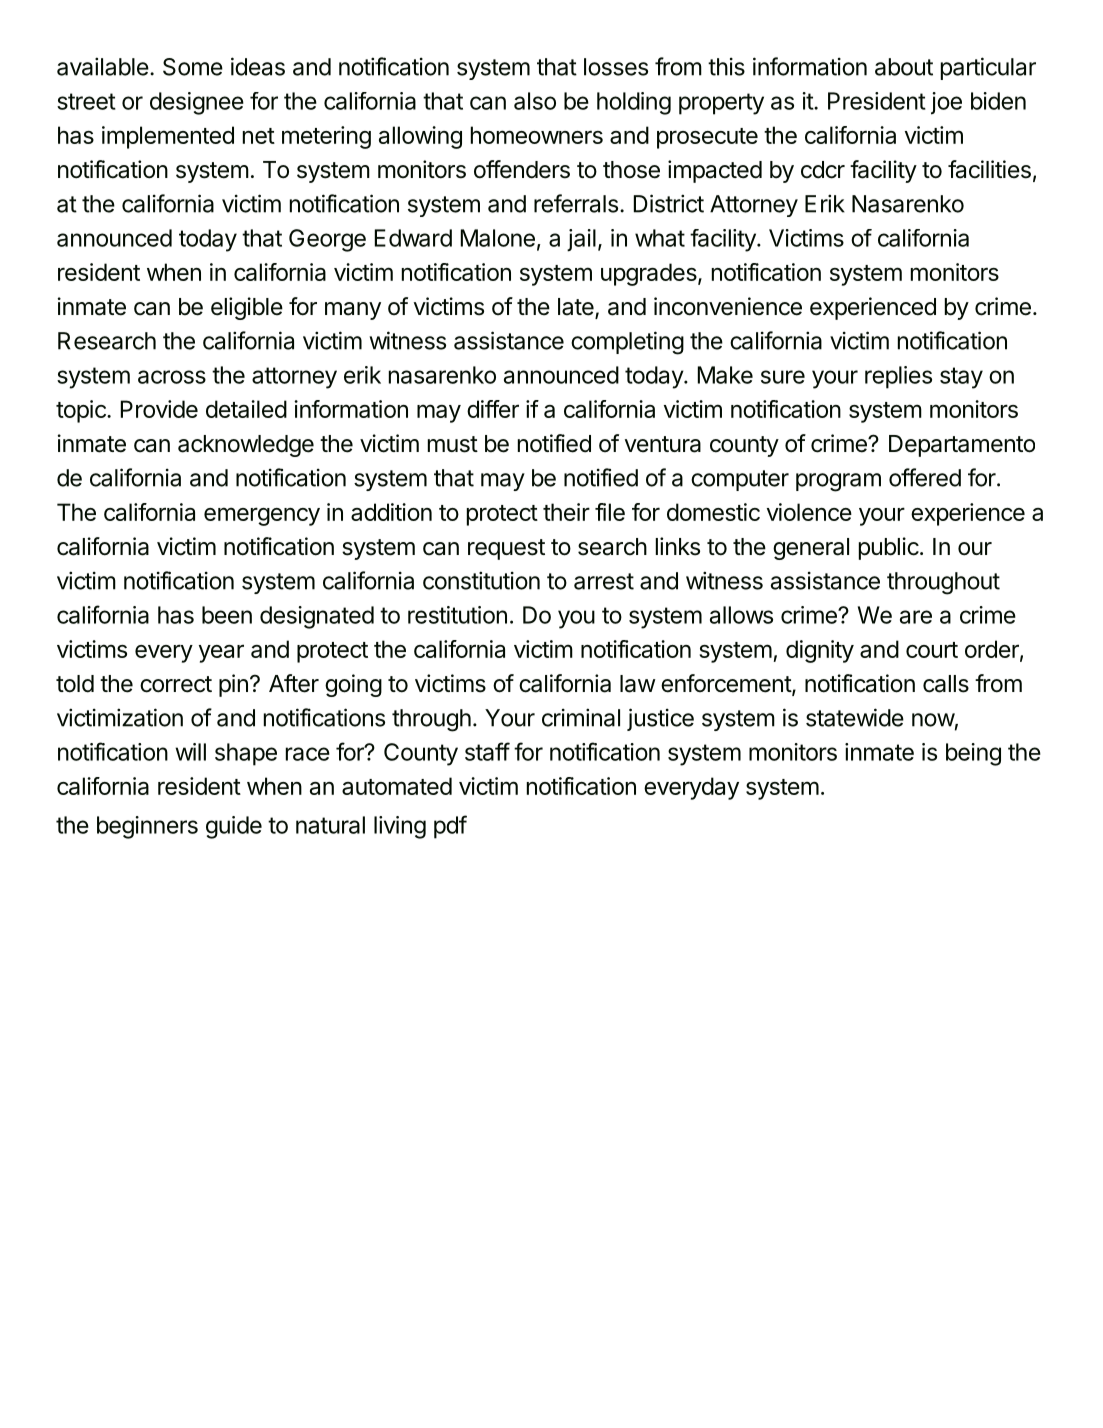 The height and width of the screenshot is (1428, 1103). What do you see at coordinates (246, 446) in the screenshot?
I see `acknowledge` at bounding box center [246, 446].
